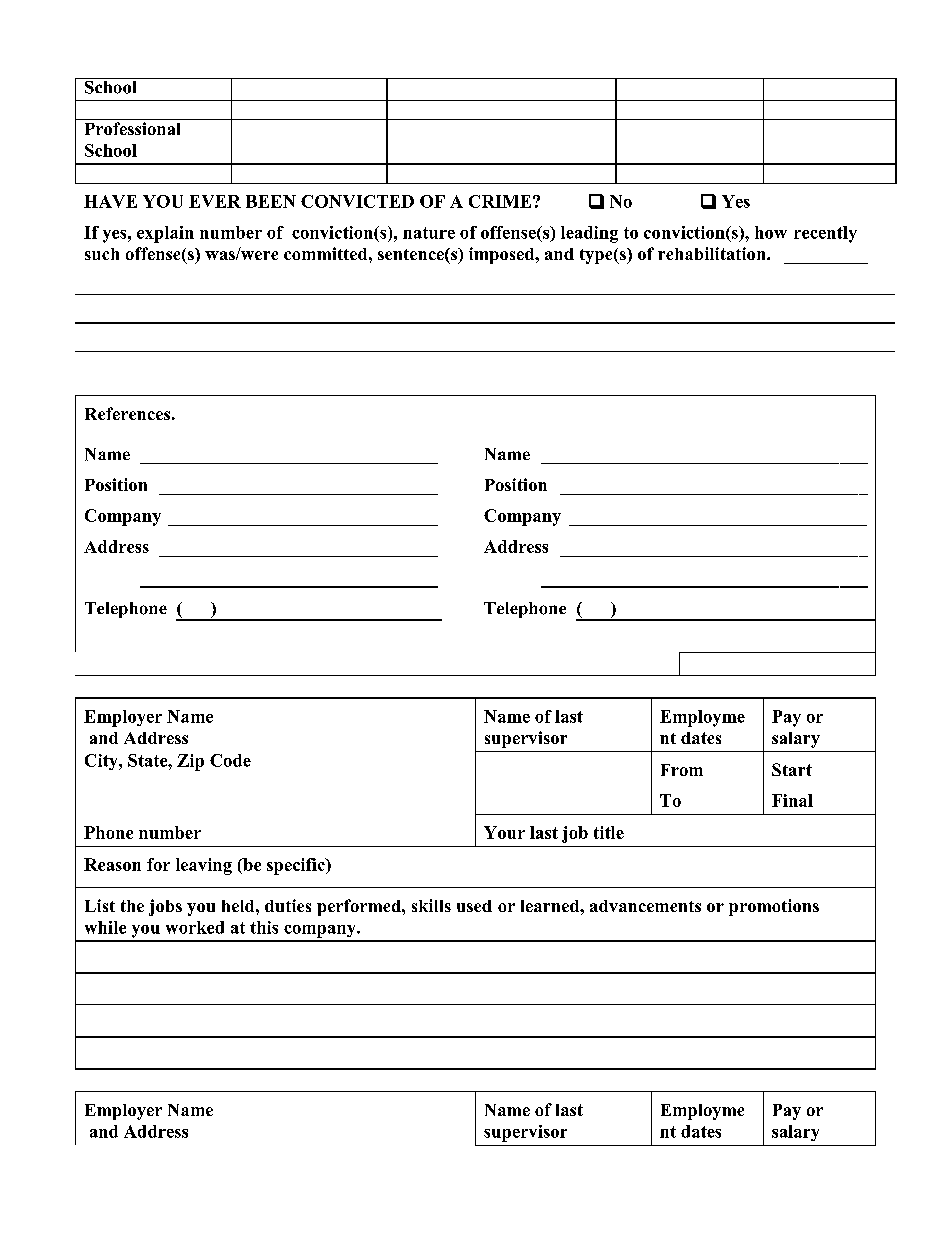  What do you see at coordinates (165, 907) in the page?
I see `jobs` at bounding box center [165, 907].
